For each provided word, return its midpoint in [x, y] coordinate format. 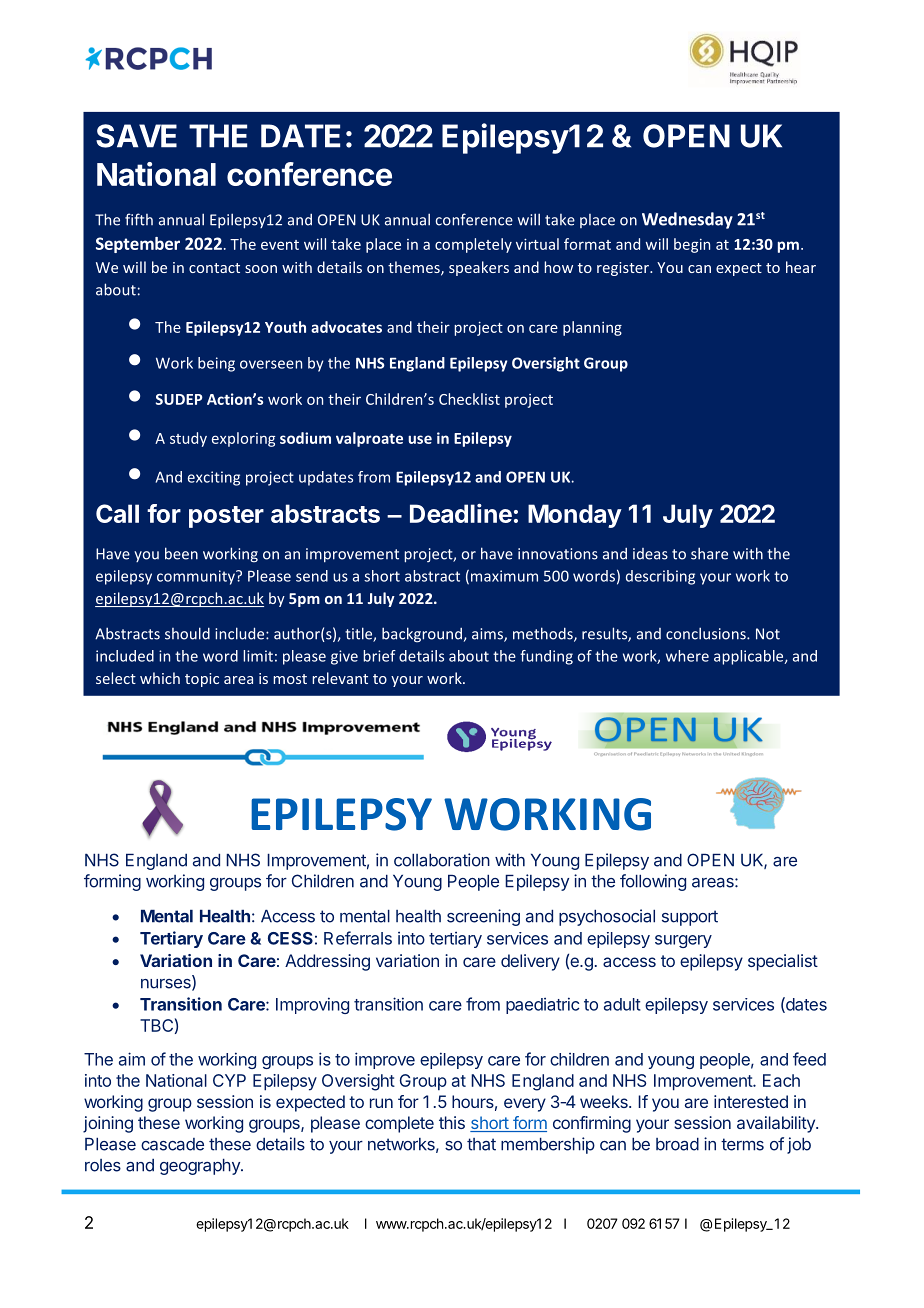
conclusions [707, 633]
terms [742, 1144]
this [452, 1122]
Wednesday [687, 220]
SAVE [136, 136]
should [187, 633]
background [422, 635]
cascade [172, 1144]
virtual [537, 244]
